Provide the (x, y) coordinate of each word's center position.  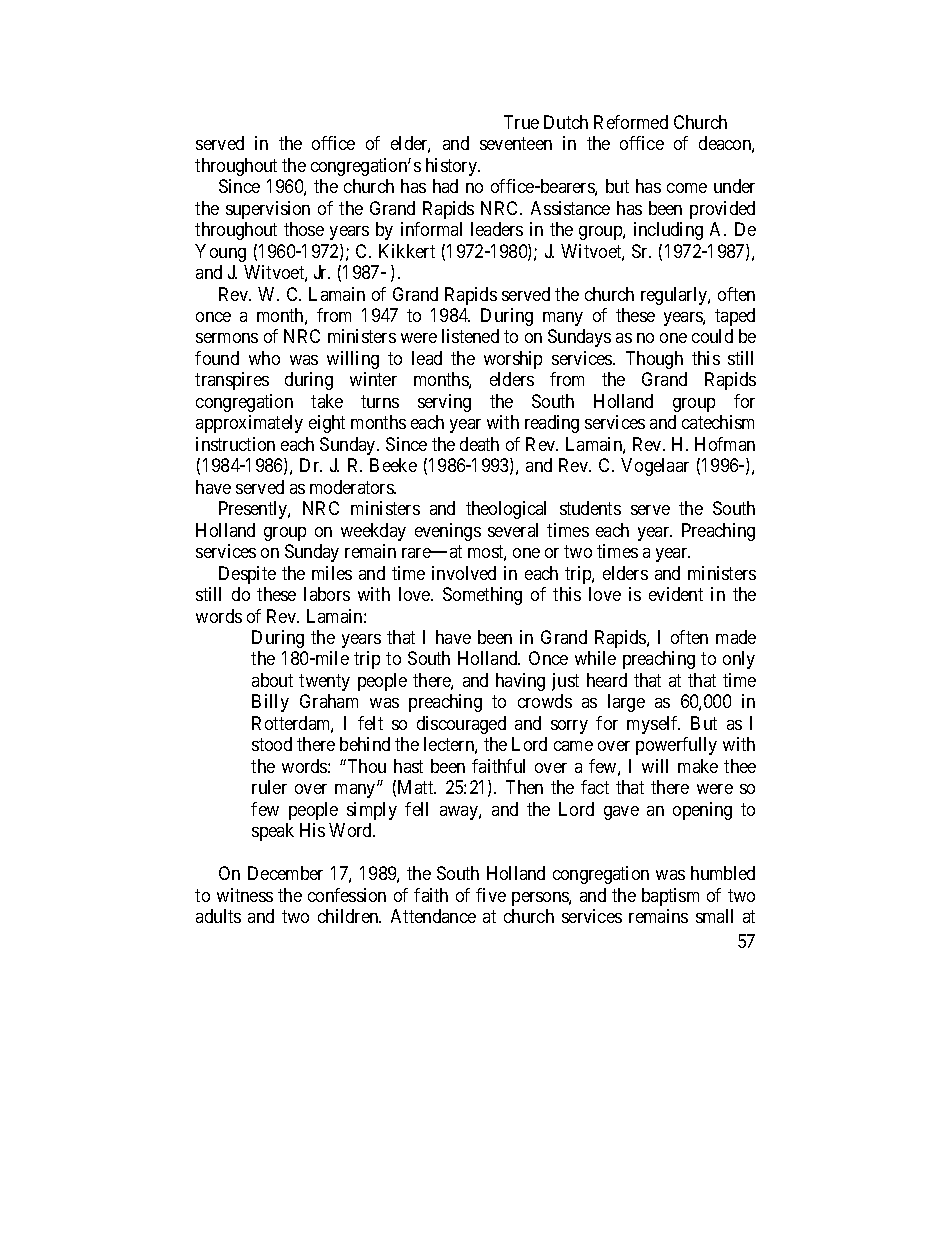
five (491, 895)
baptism (670, 897)
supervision (268, 210)
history (452, 167)
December (285, 873)
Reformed (631, 122)
